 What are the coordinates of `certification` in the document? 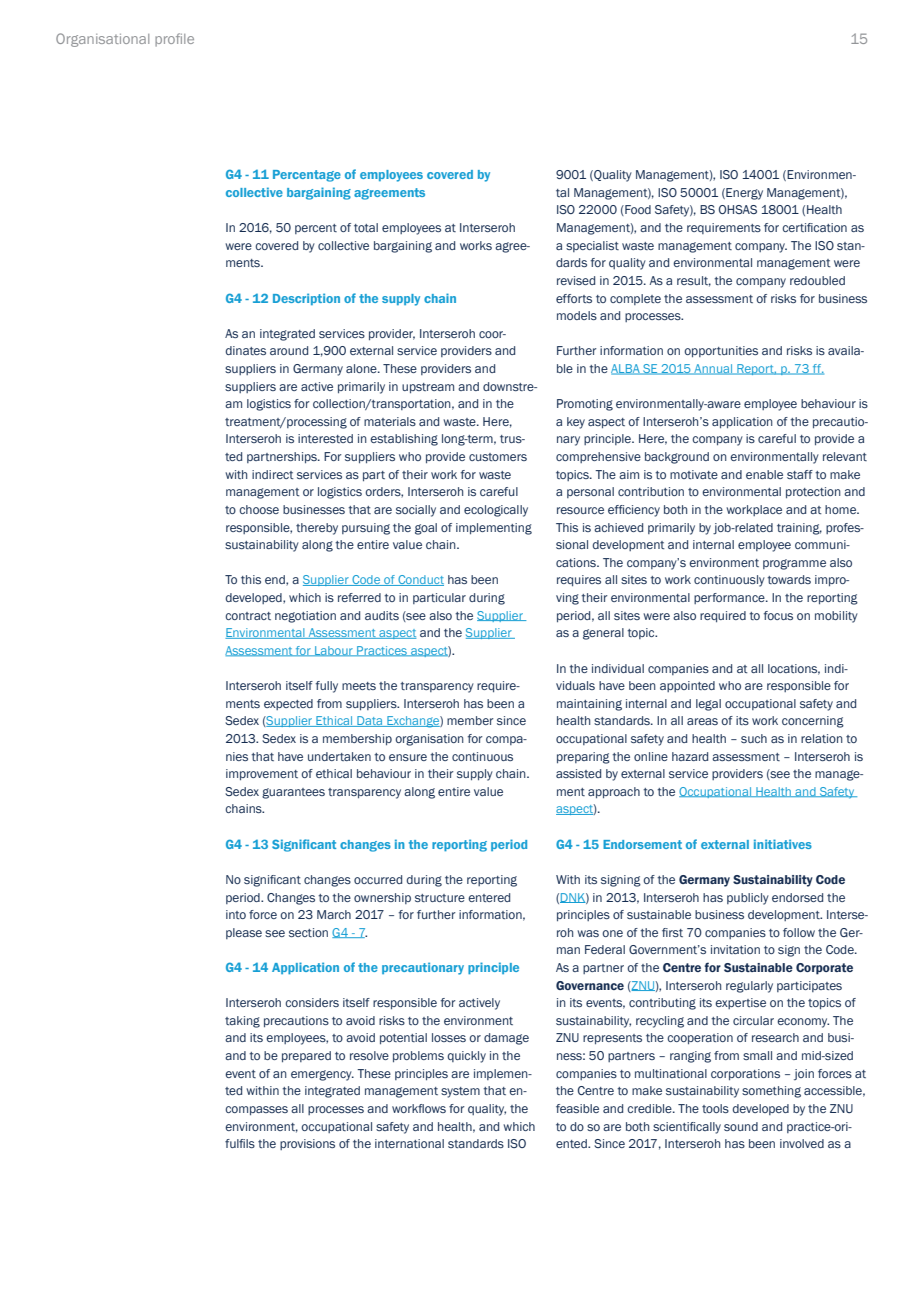 It's located at (814, 227).
